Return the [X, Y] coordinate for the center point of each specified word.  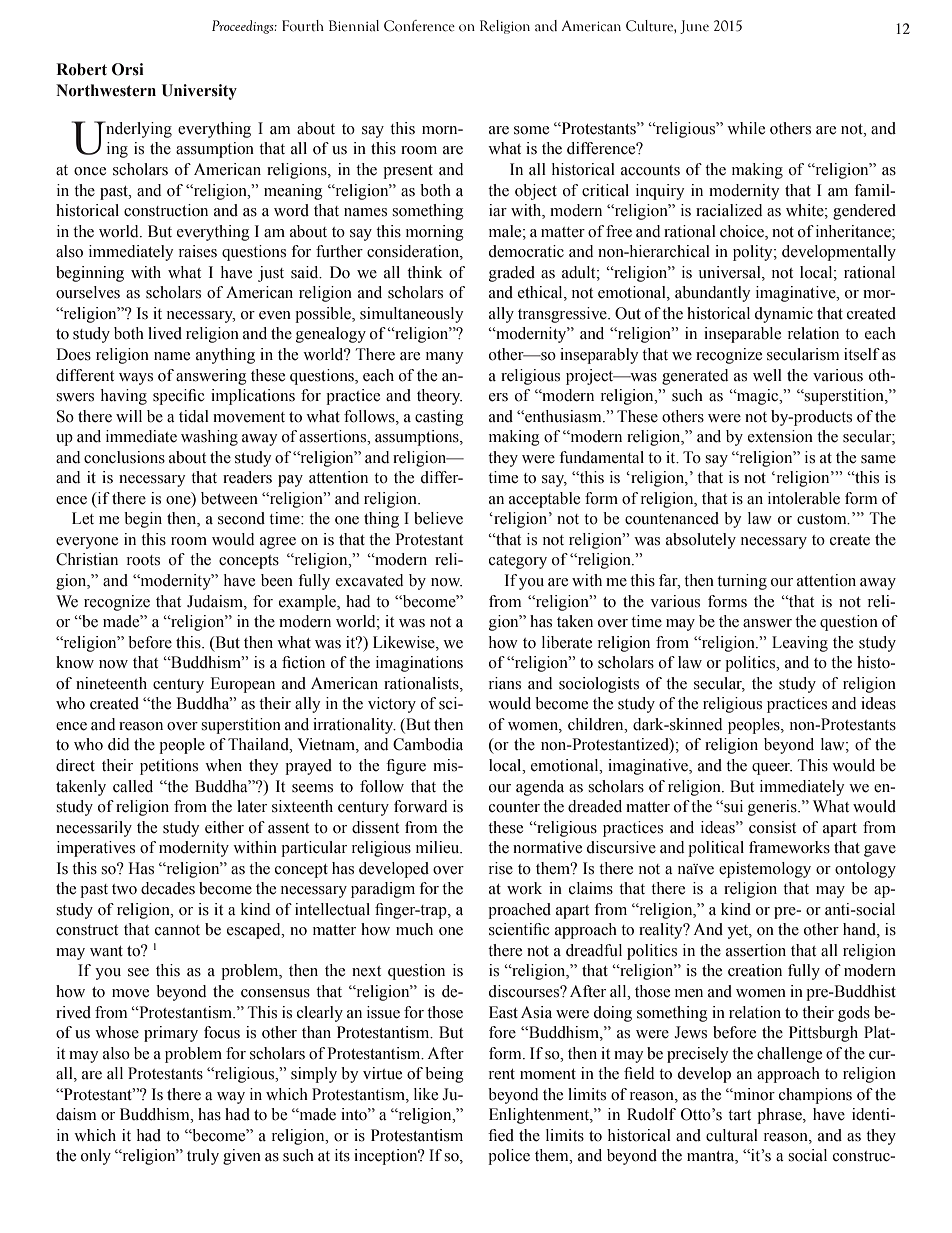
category [518, 562]
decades [168, 888]
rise [501, 868]
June [694, 27]
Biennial [354, 26]
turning [742, 582]
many [444, 358]
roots [143, 560]
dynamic [784, 315]
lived [165, 333]
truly [203, 1157]
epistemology [765, 870]
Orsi [128, 69]
